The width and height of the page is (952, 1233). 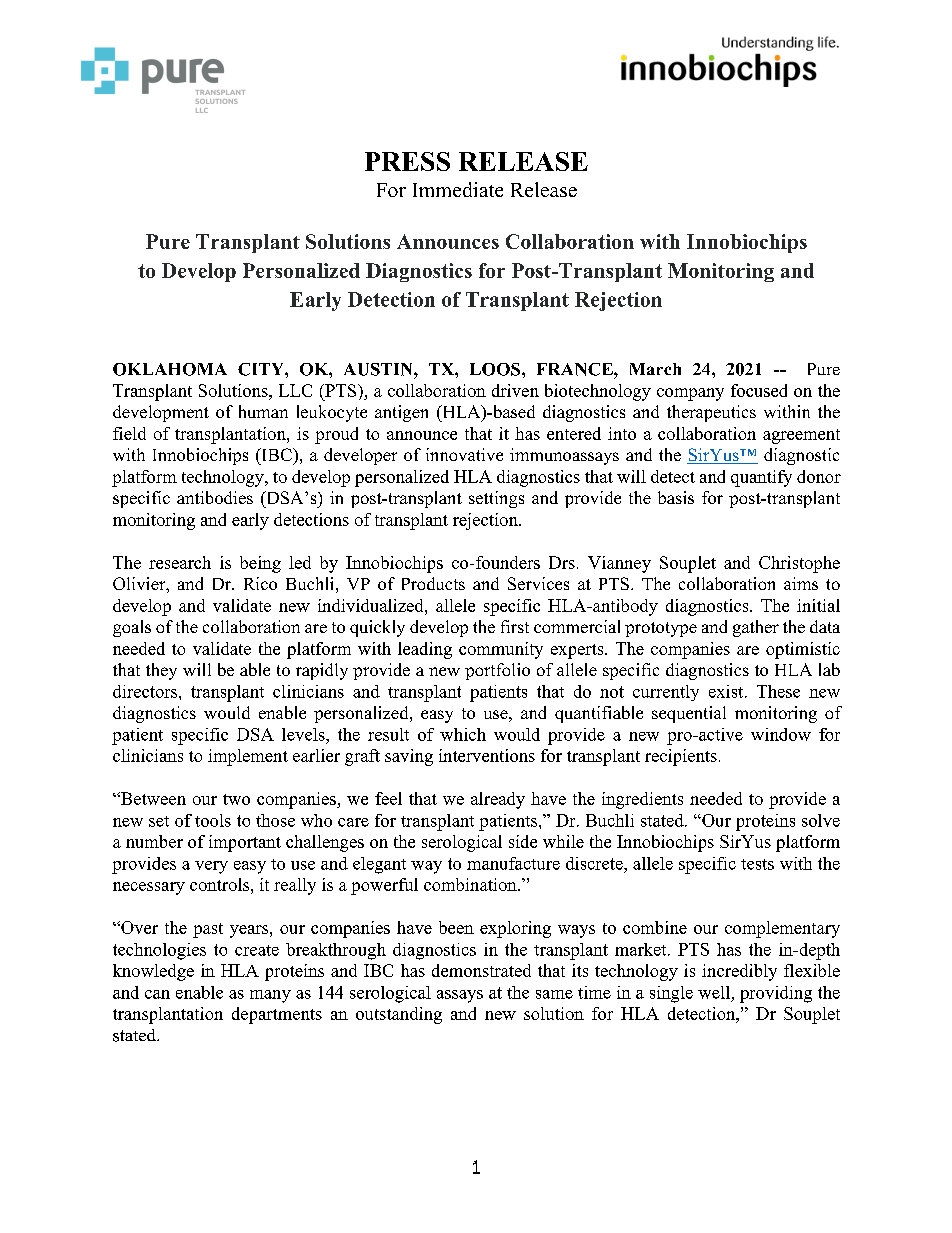 I want to click on aims, so click(x=801, y=583).
